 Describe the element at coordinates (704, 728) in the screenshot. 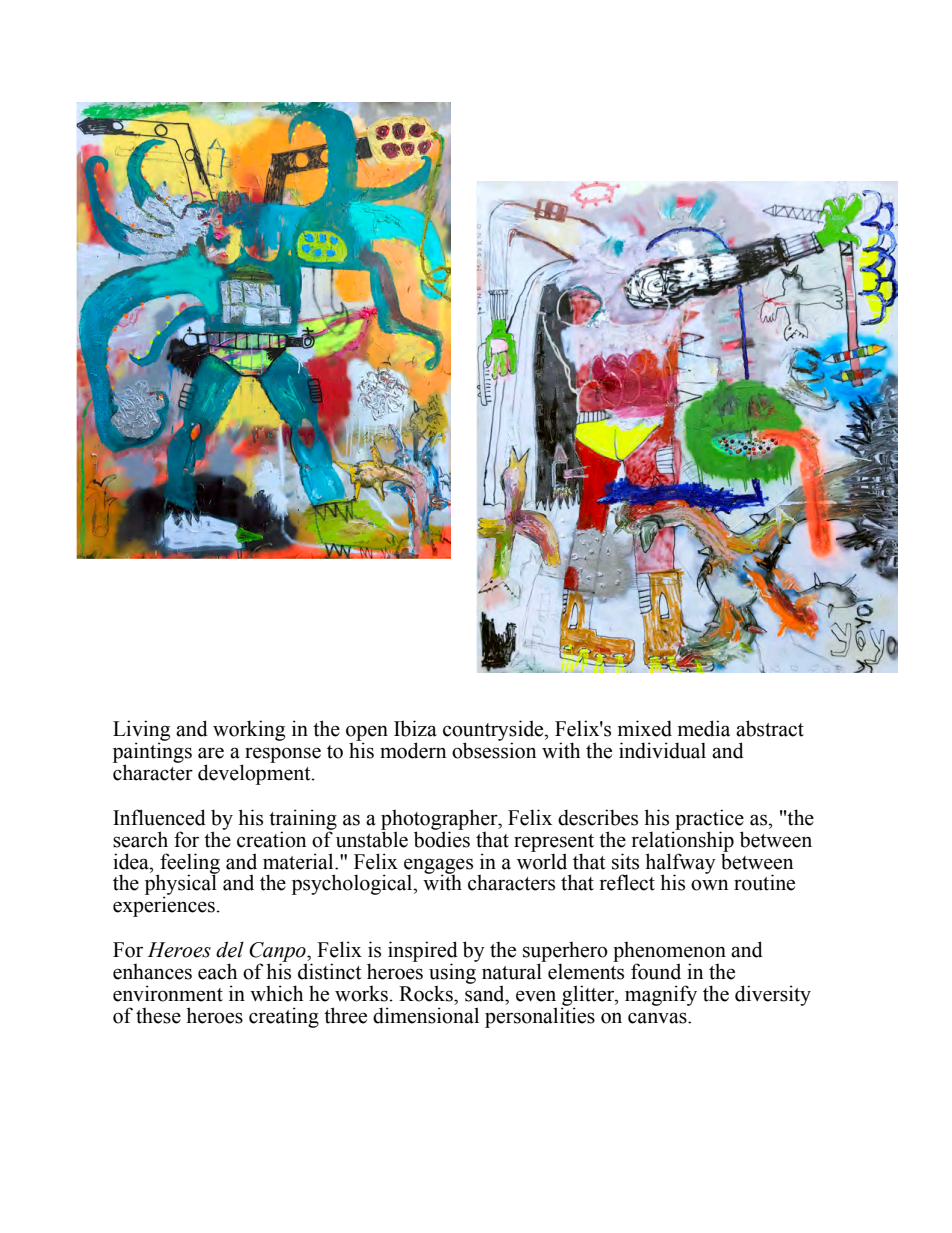

I see `media` at that location.
